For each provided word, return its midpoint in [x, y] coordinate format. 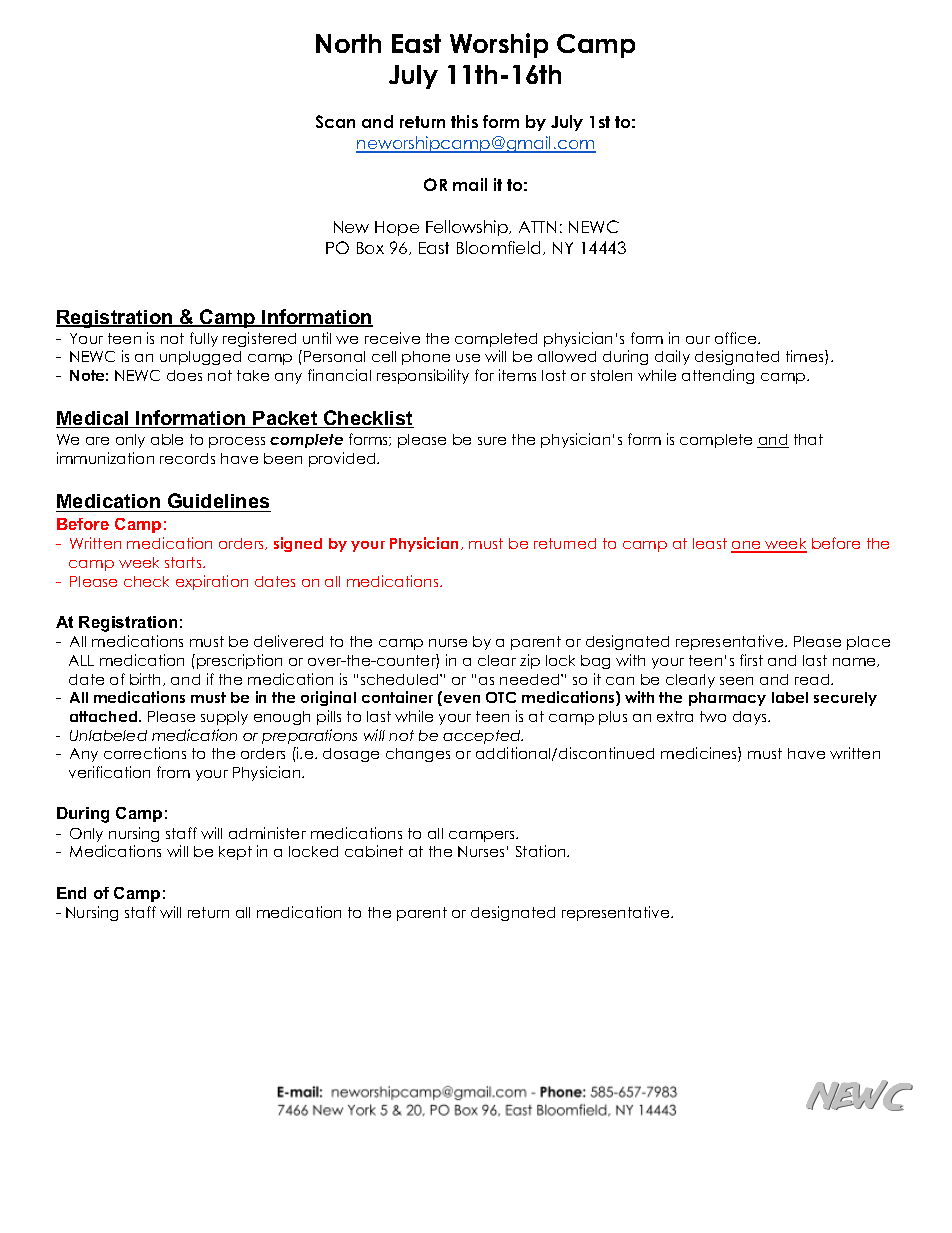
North [348, 43]
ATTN [537, 227]
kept [235, 853]
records [187, 458]
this [464, 121]
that [808, 439]
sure [492, 441]
